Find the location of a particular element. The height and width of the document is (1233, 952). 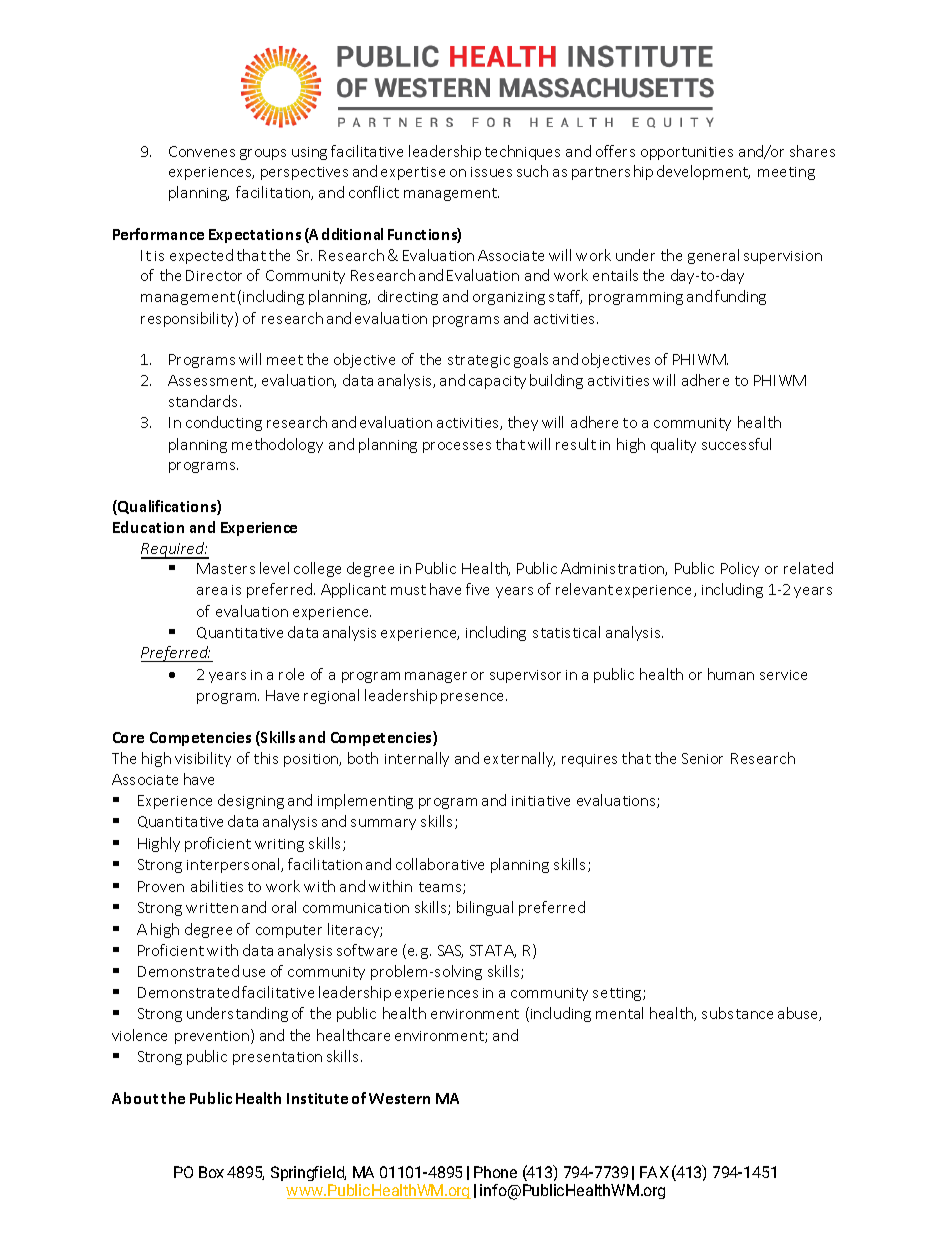

successful is located at coordinates (736, 444).
